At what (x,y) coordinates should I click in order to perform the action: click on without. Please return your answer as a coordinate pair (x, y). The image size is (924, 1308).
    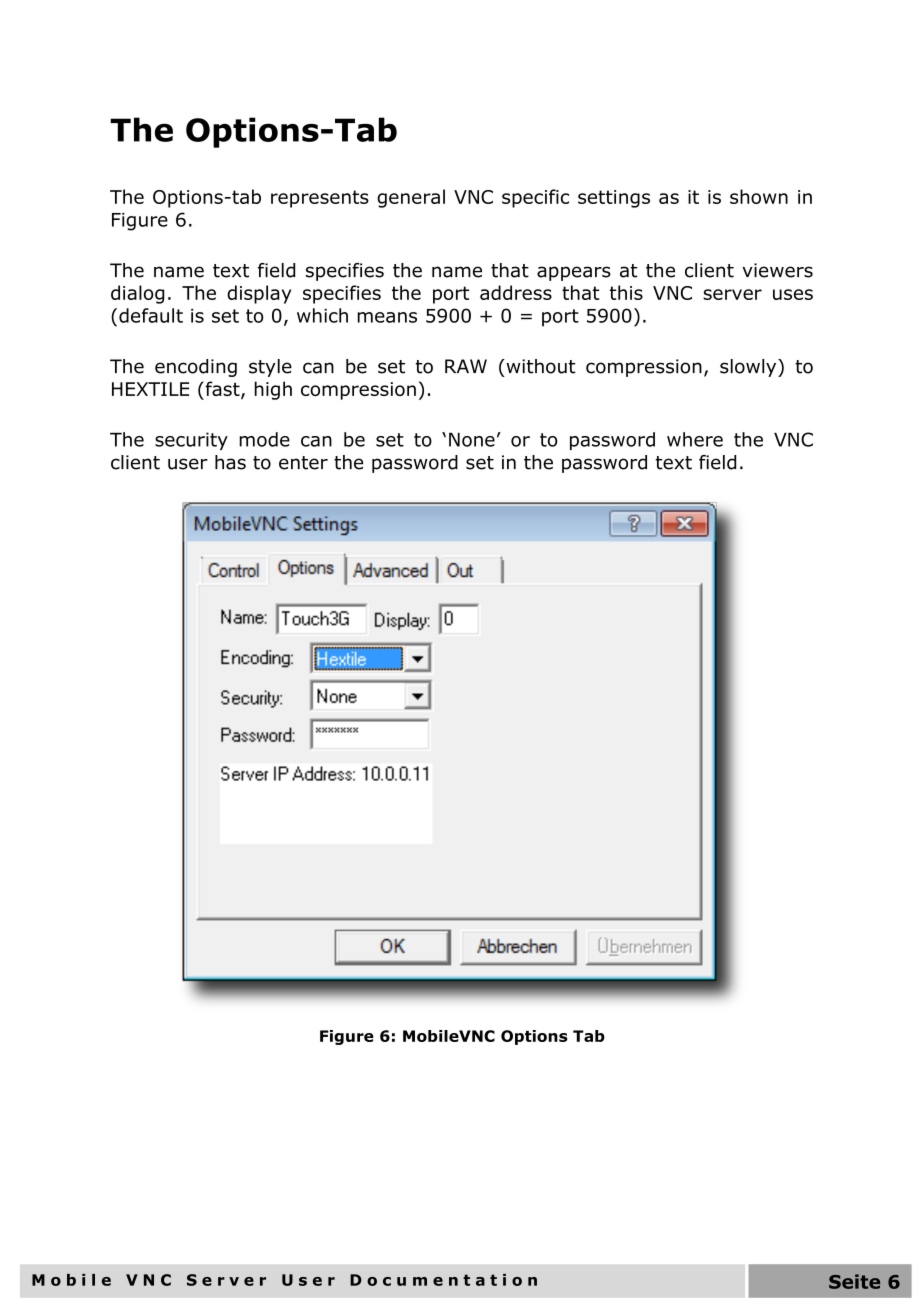
    Looking at the image, I should click on (540, 366).
